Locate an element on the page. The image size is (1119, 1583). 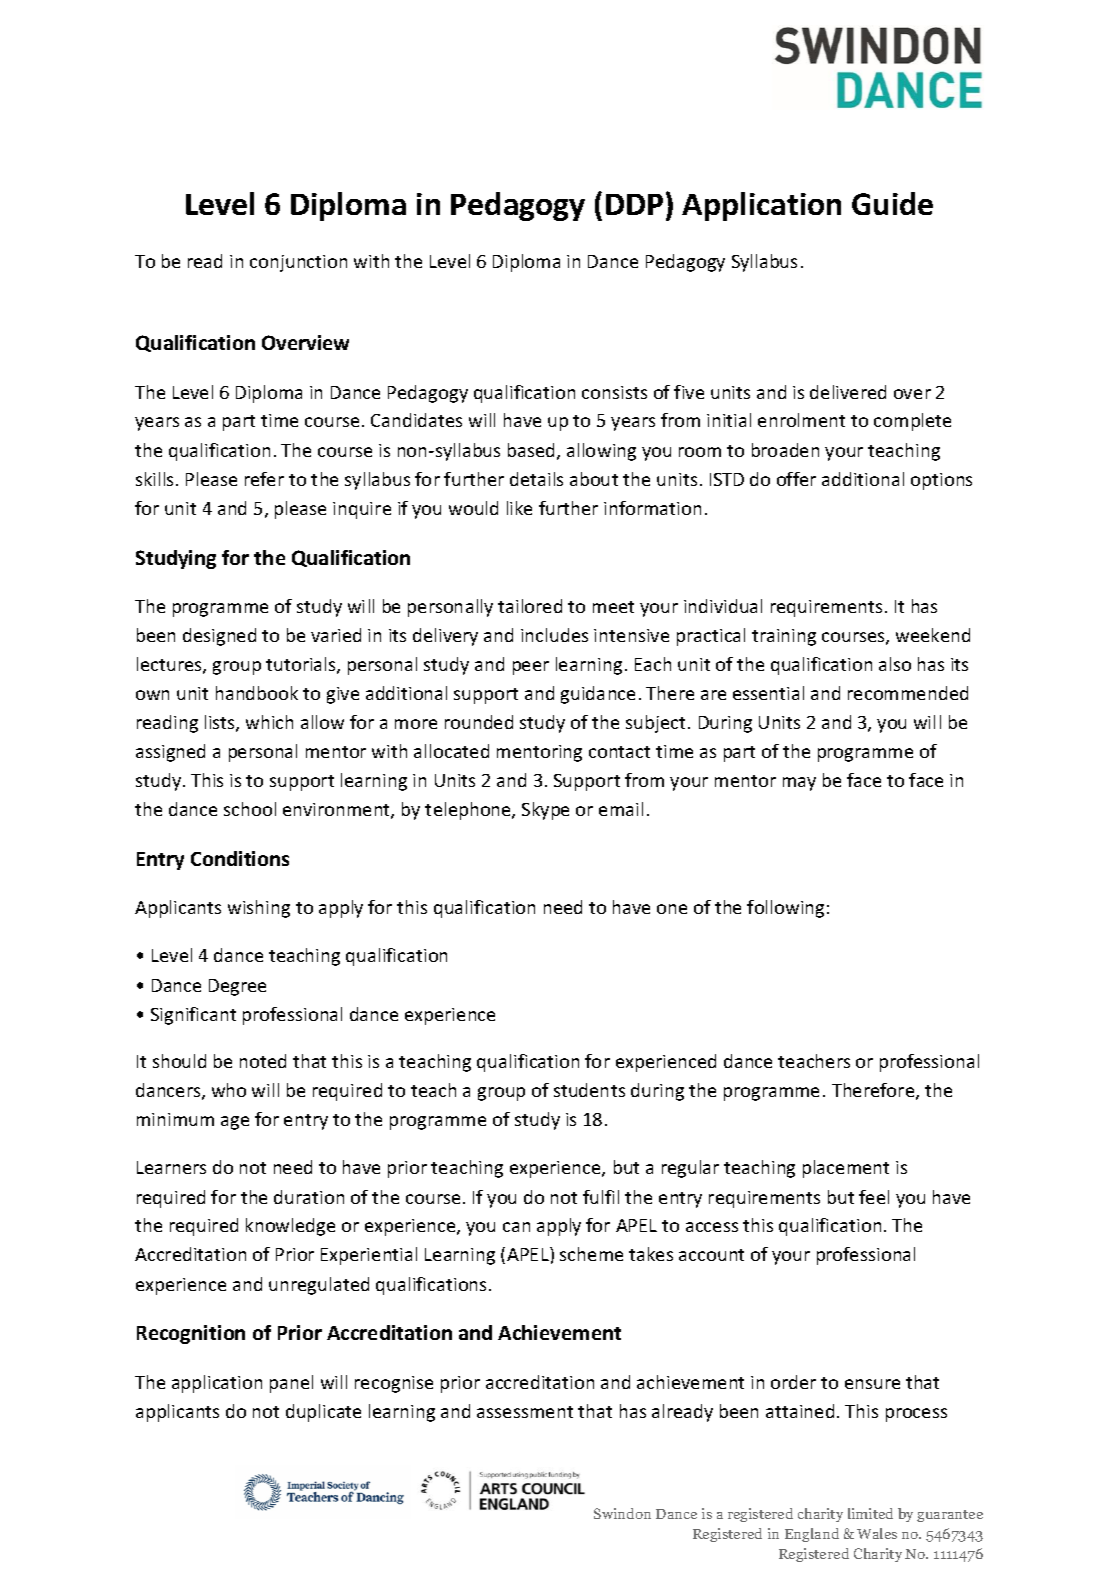
Swindon is located at coordinates (622, 1513).
